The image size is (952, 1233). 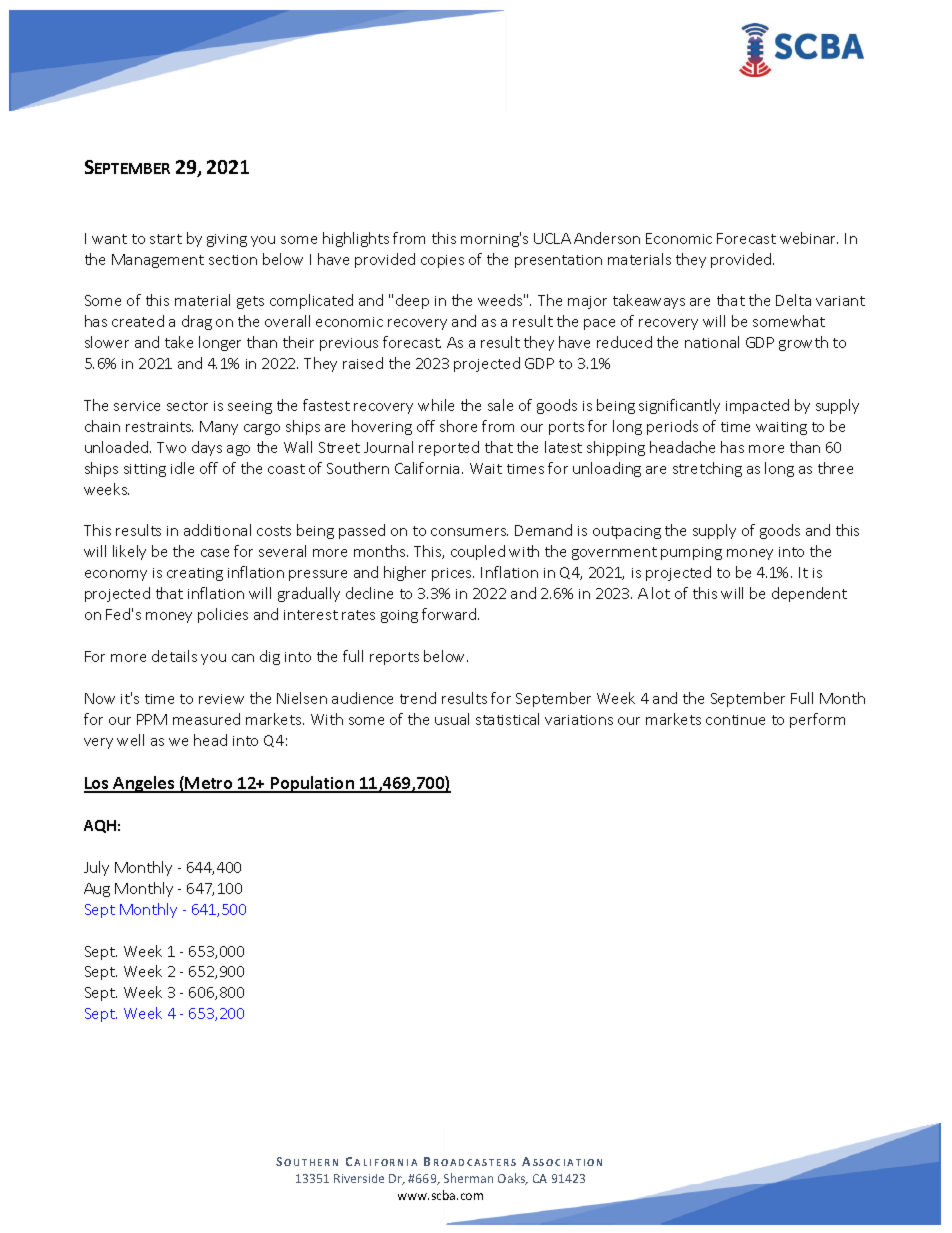 What do you see at coordinates (96, 868) in the image?
I see `July` at bounding box center [96, 868].
